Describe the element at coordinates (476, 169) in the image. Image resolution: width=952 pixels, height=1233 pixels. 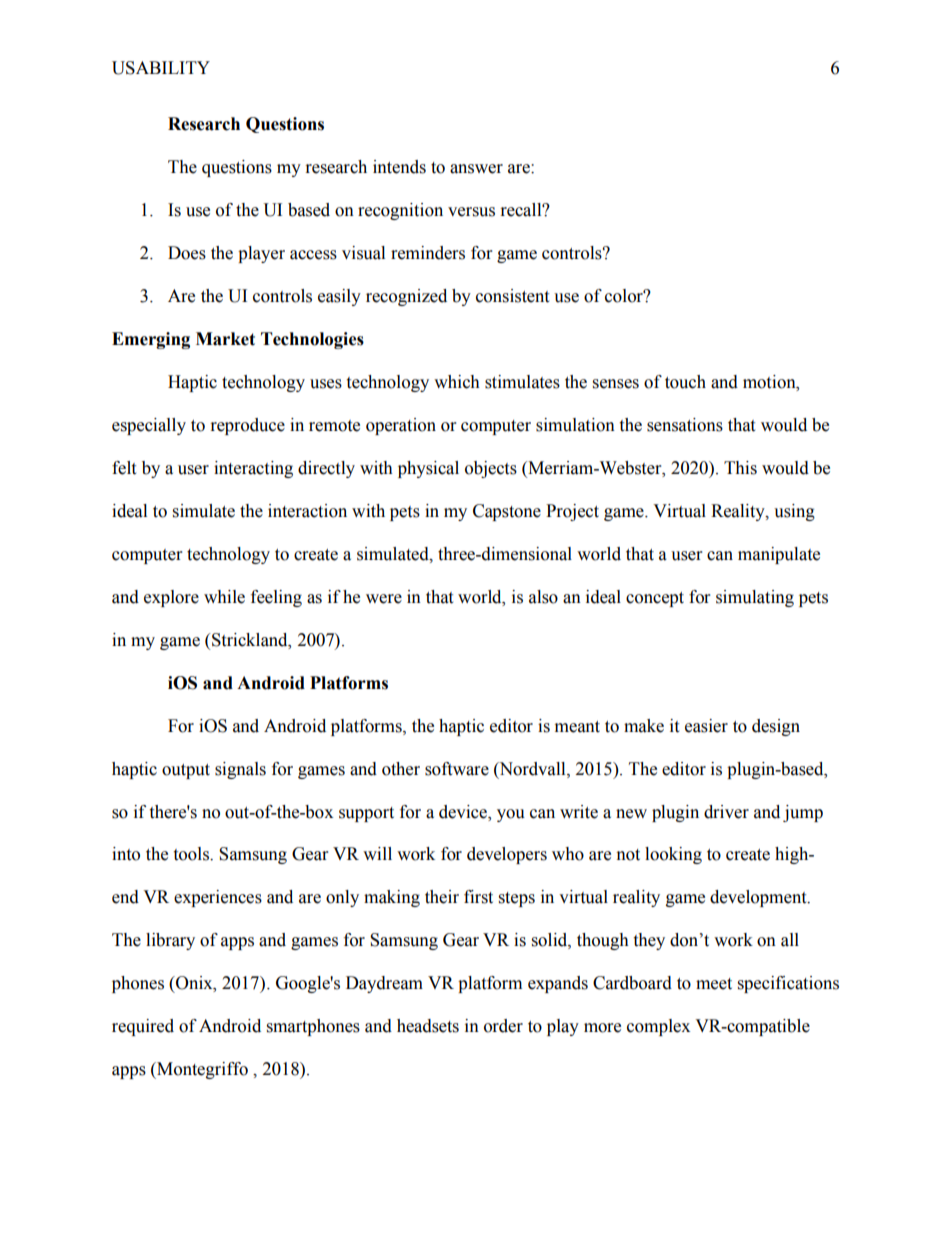
I see `answer` at that location.
